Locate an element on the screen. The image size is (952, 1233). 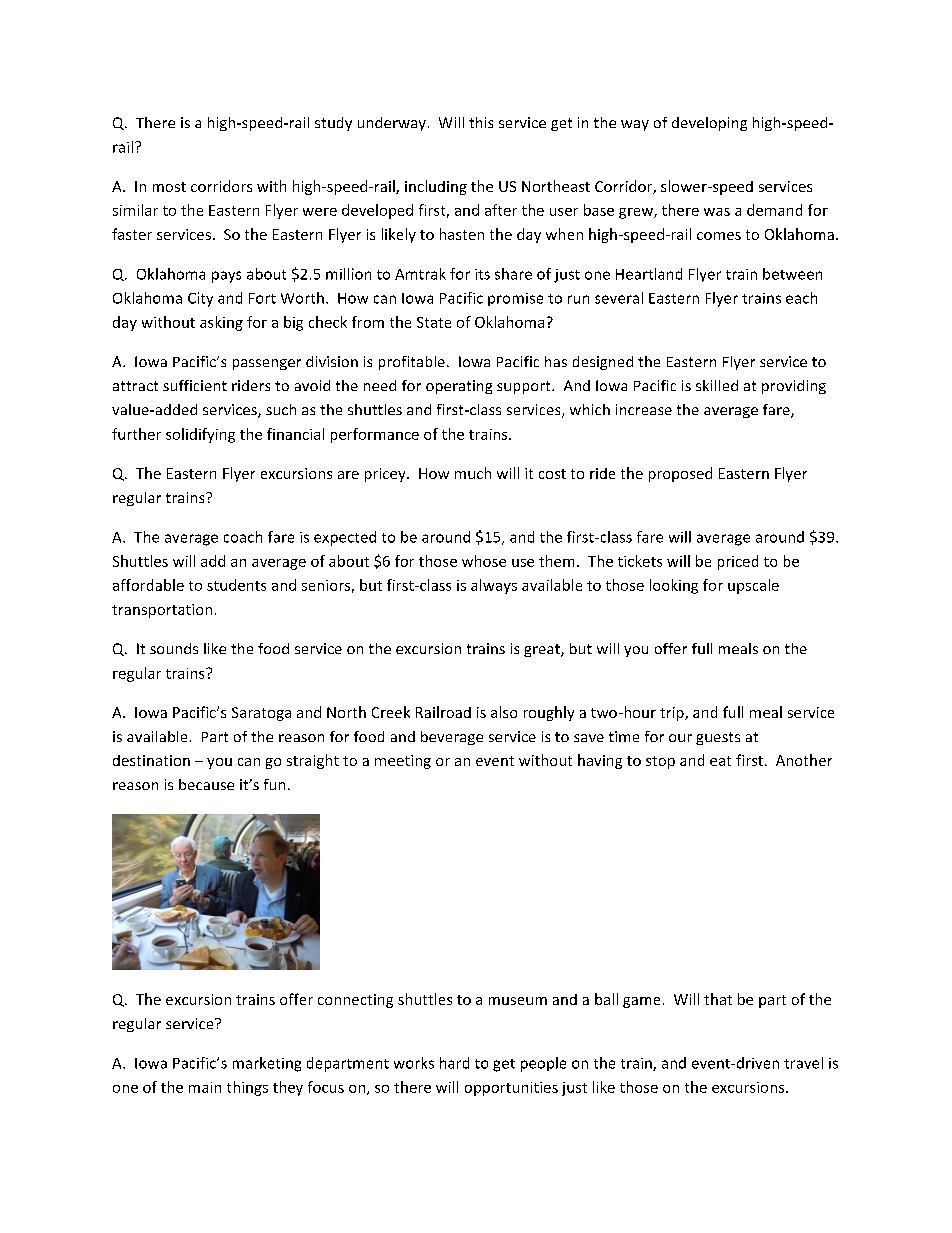
because is located at coordinates (206, 784).
